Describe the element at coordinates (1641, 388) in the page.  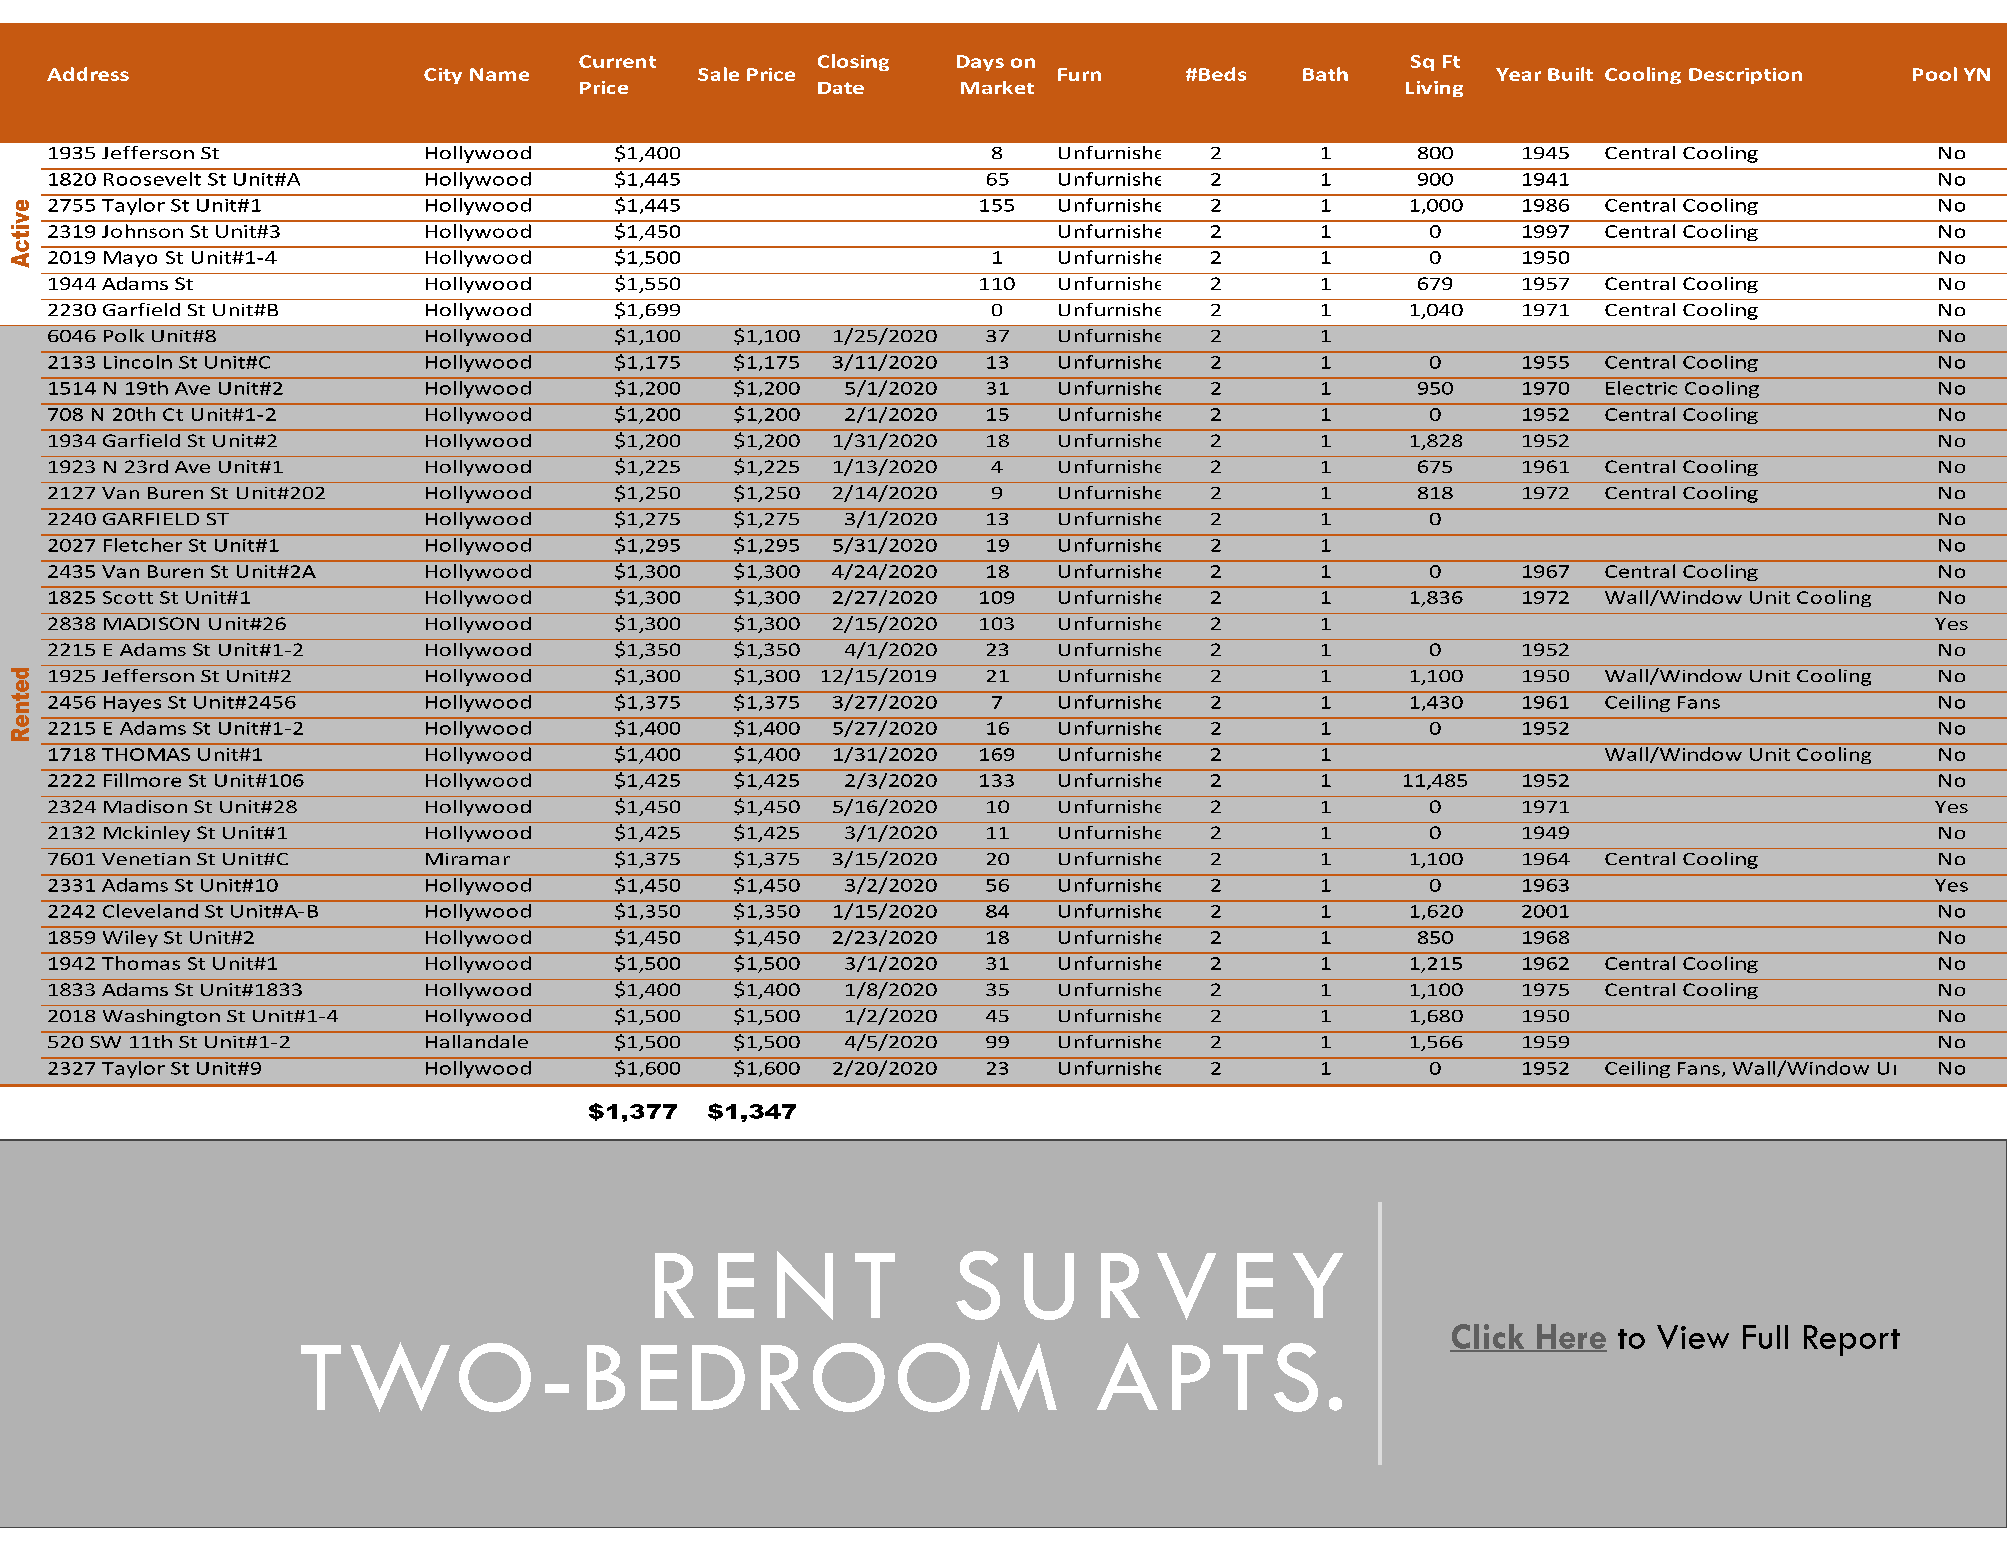
I see `Electric` at that location.
